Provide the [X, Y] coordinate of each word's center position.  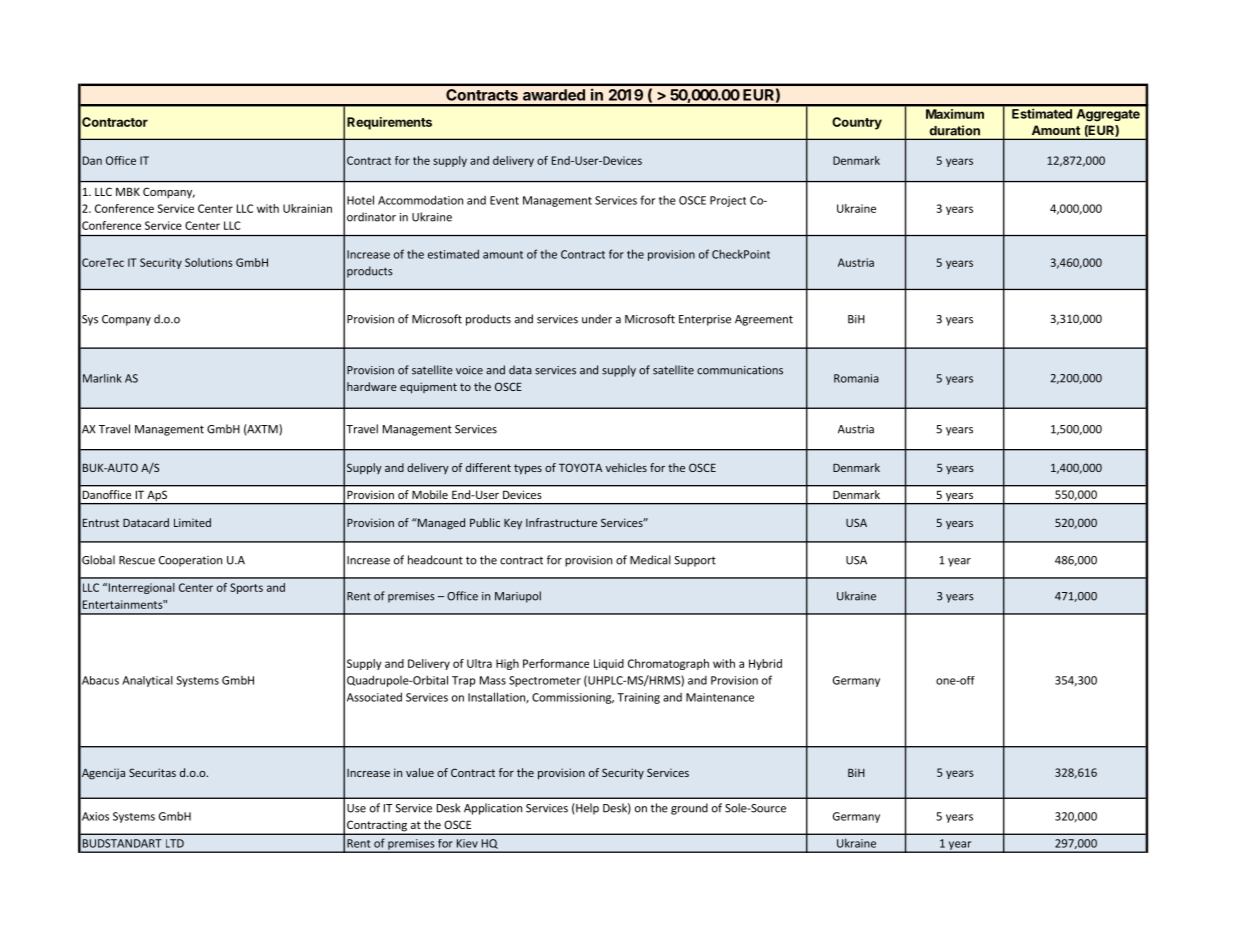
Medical [650, 560]
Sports [246, 588]
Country [857, 123]
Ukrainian [307, 208]
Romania [856, 378]
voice [469, 370]
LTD [175, 843]
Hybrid [765, 664]
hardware [372, 386]
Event [504, 200]
